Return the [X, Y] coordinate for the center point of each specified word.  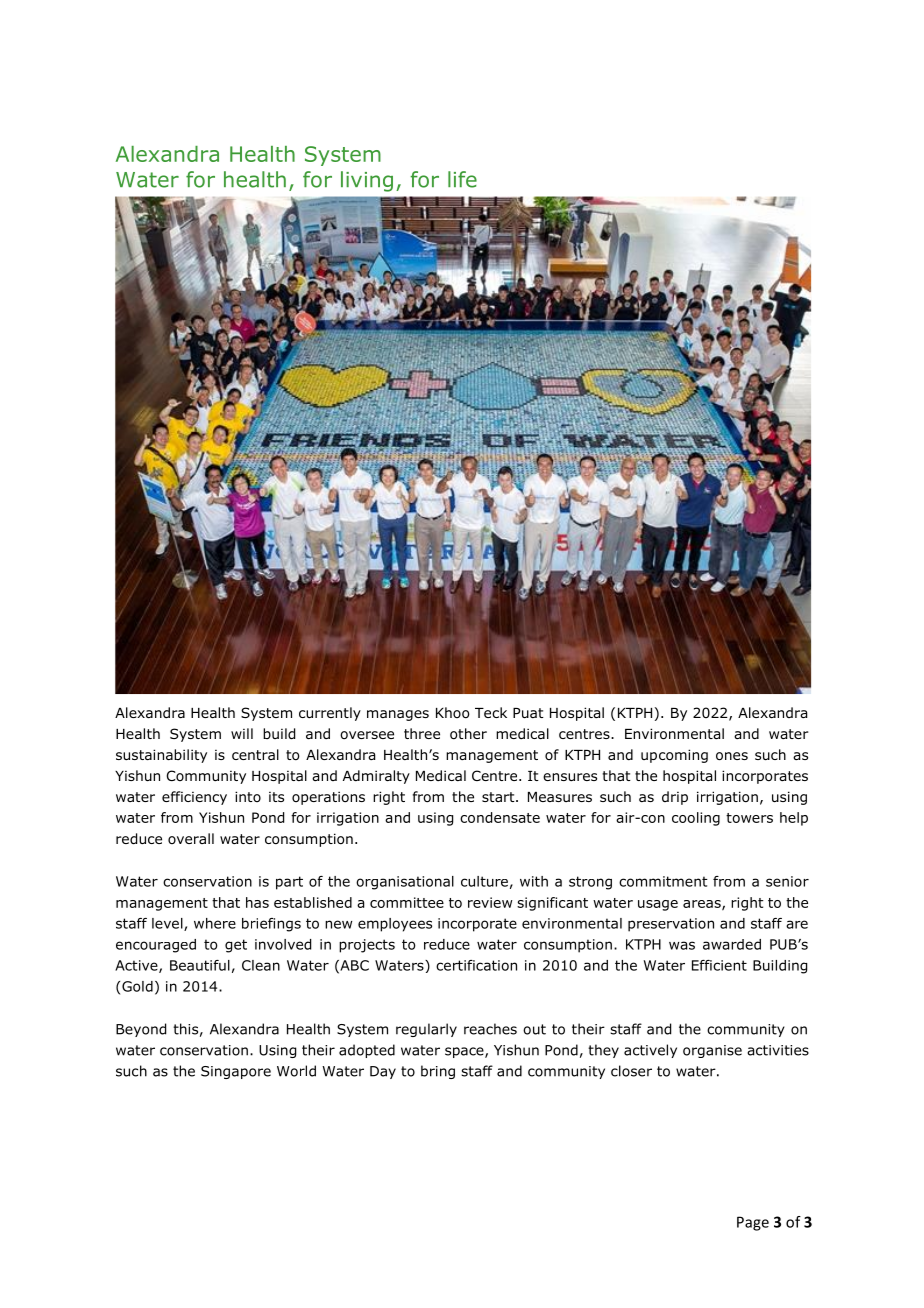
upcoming [674, 756]
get [236, 946]
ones [732, 756]
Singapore [236, 1072]
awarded [732, 944]
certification [476, 965]
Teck [491, 712]
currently [330, 714]
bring [438, 1072]
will [242, 733]
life [462, 179]
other [468, 734]
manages [398, 715]
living [367, 181]
